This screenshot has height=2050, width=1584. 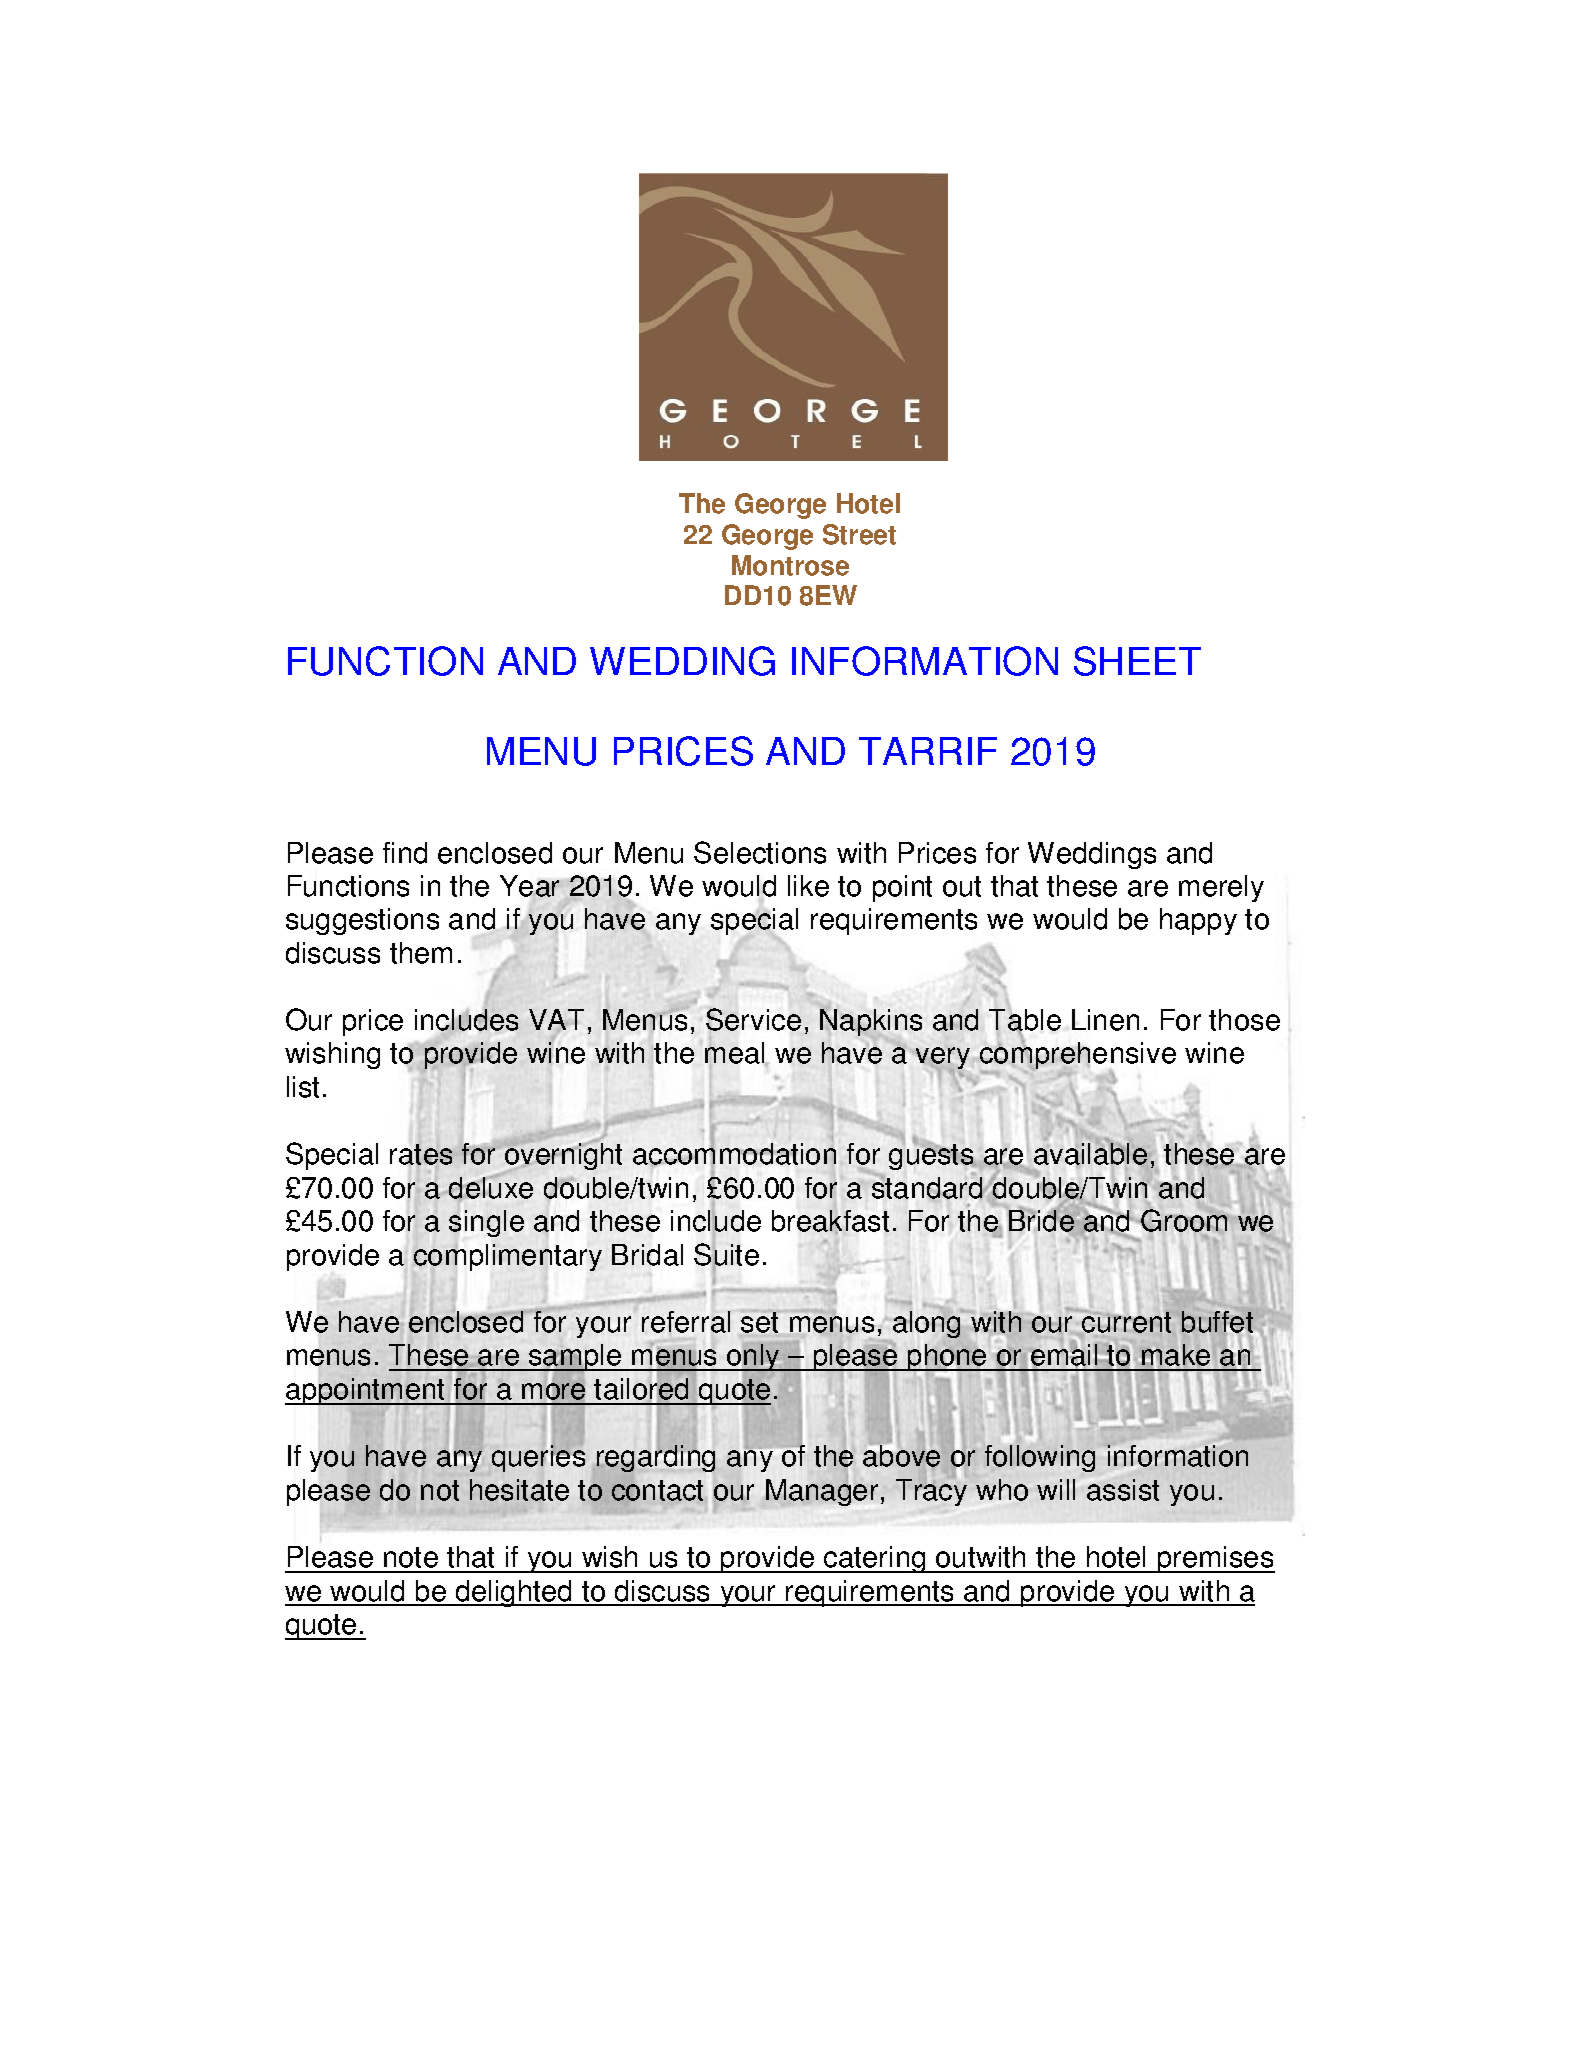 What do you see at coordinates (760, 852) in the screenshot?
I see `Selections` at bounding box center [760, 852].
